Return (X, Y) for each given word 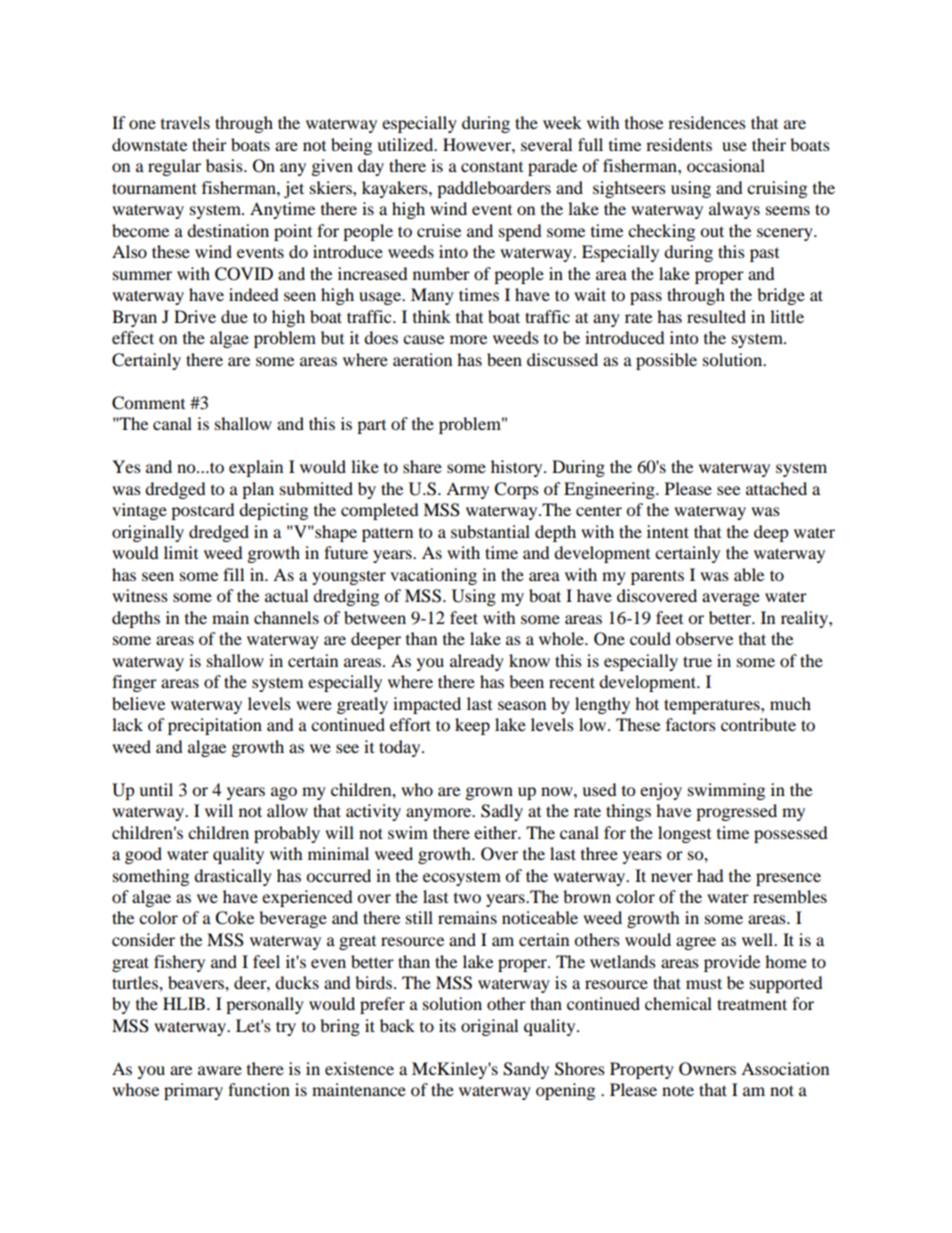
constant (492, 167)
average (731, 599)
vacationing (433, 576)
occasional (726, 165)
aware (220, 1070)
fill (233, 574)
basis (225, 165)
